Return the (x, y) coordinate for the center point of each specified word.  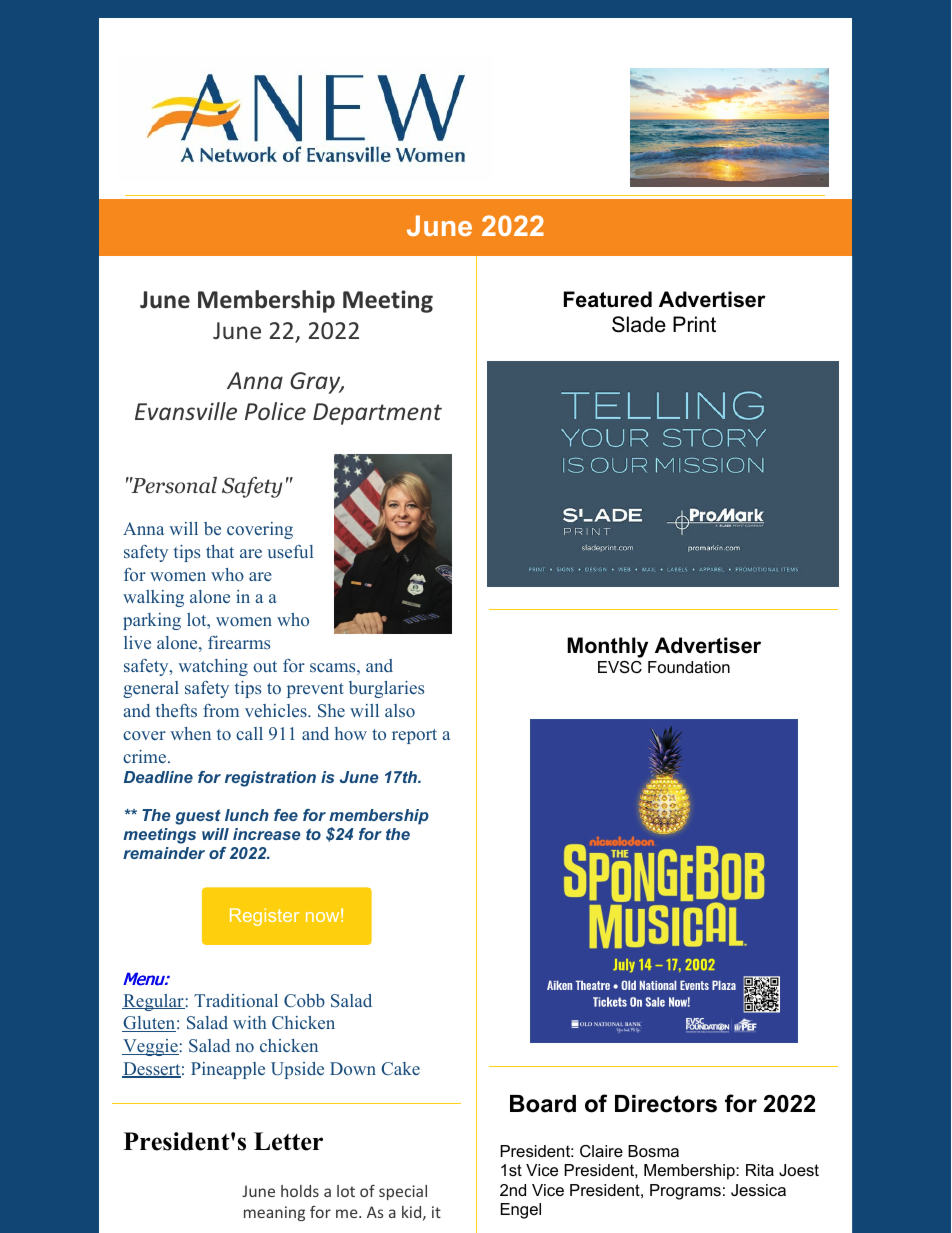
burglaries (386, 689)
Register (264, 917)
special (403, 1192)
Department (377, 414)
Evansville (186, 411)
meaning (274, 1213)
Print (694, 324)
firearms (239, 642)
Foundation (689, 667)
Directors (666, 1104)
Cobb (304, 1000)
